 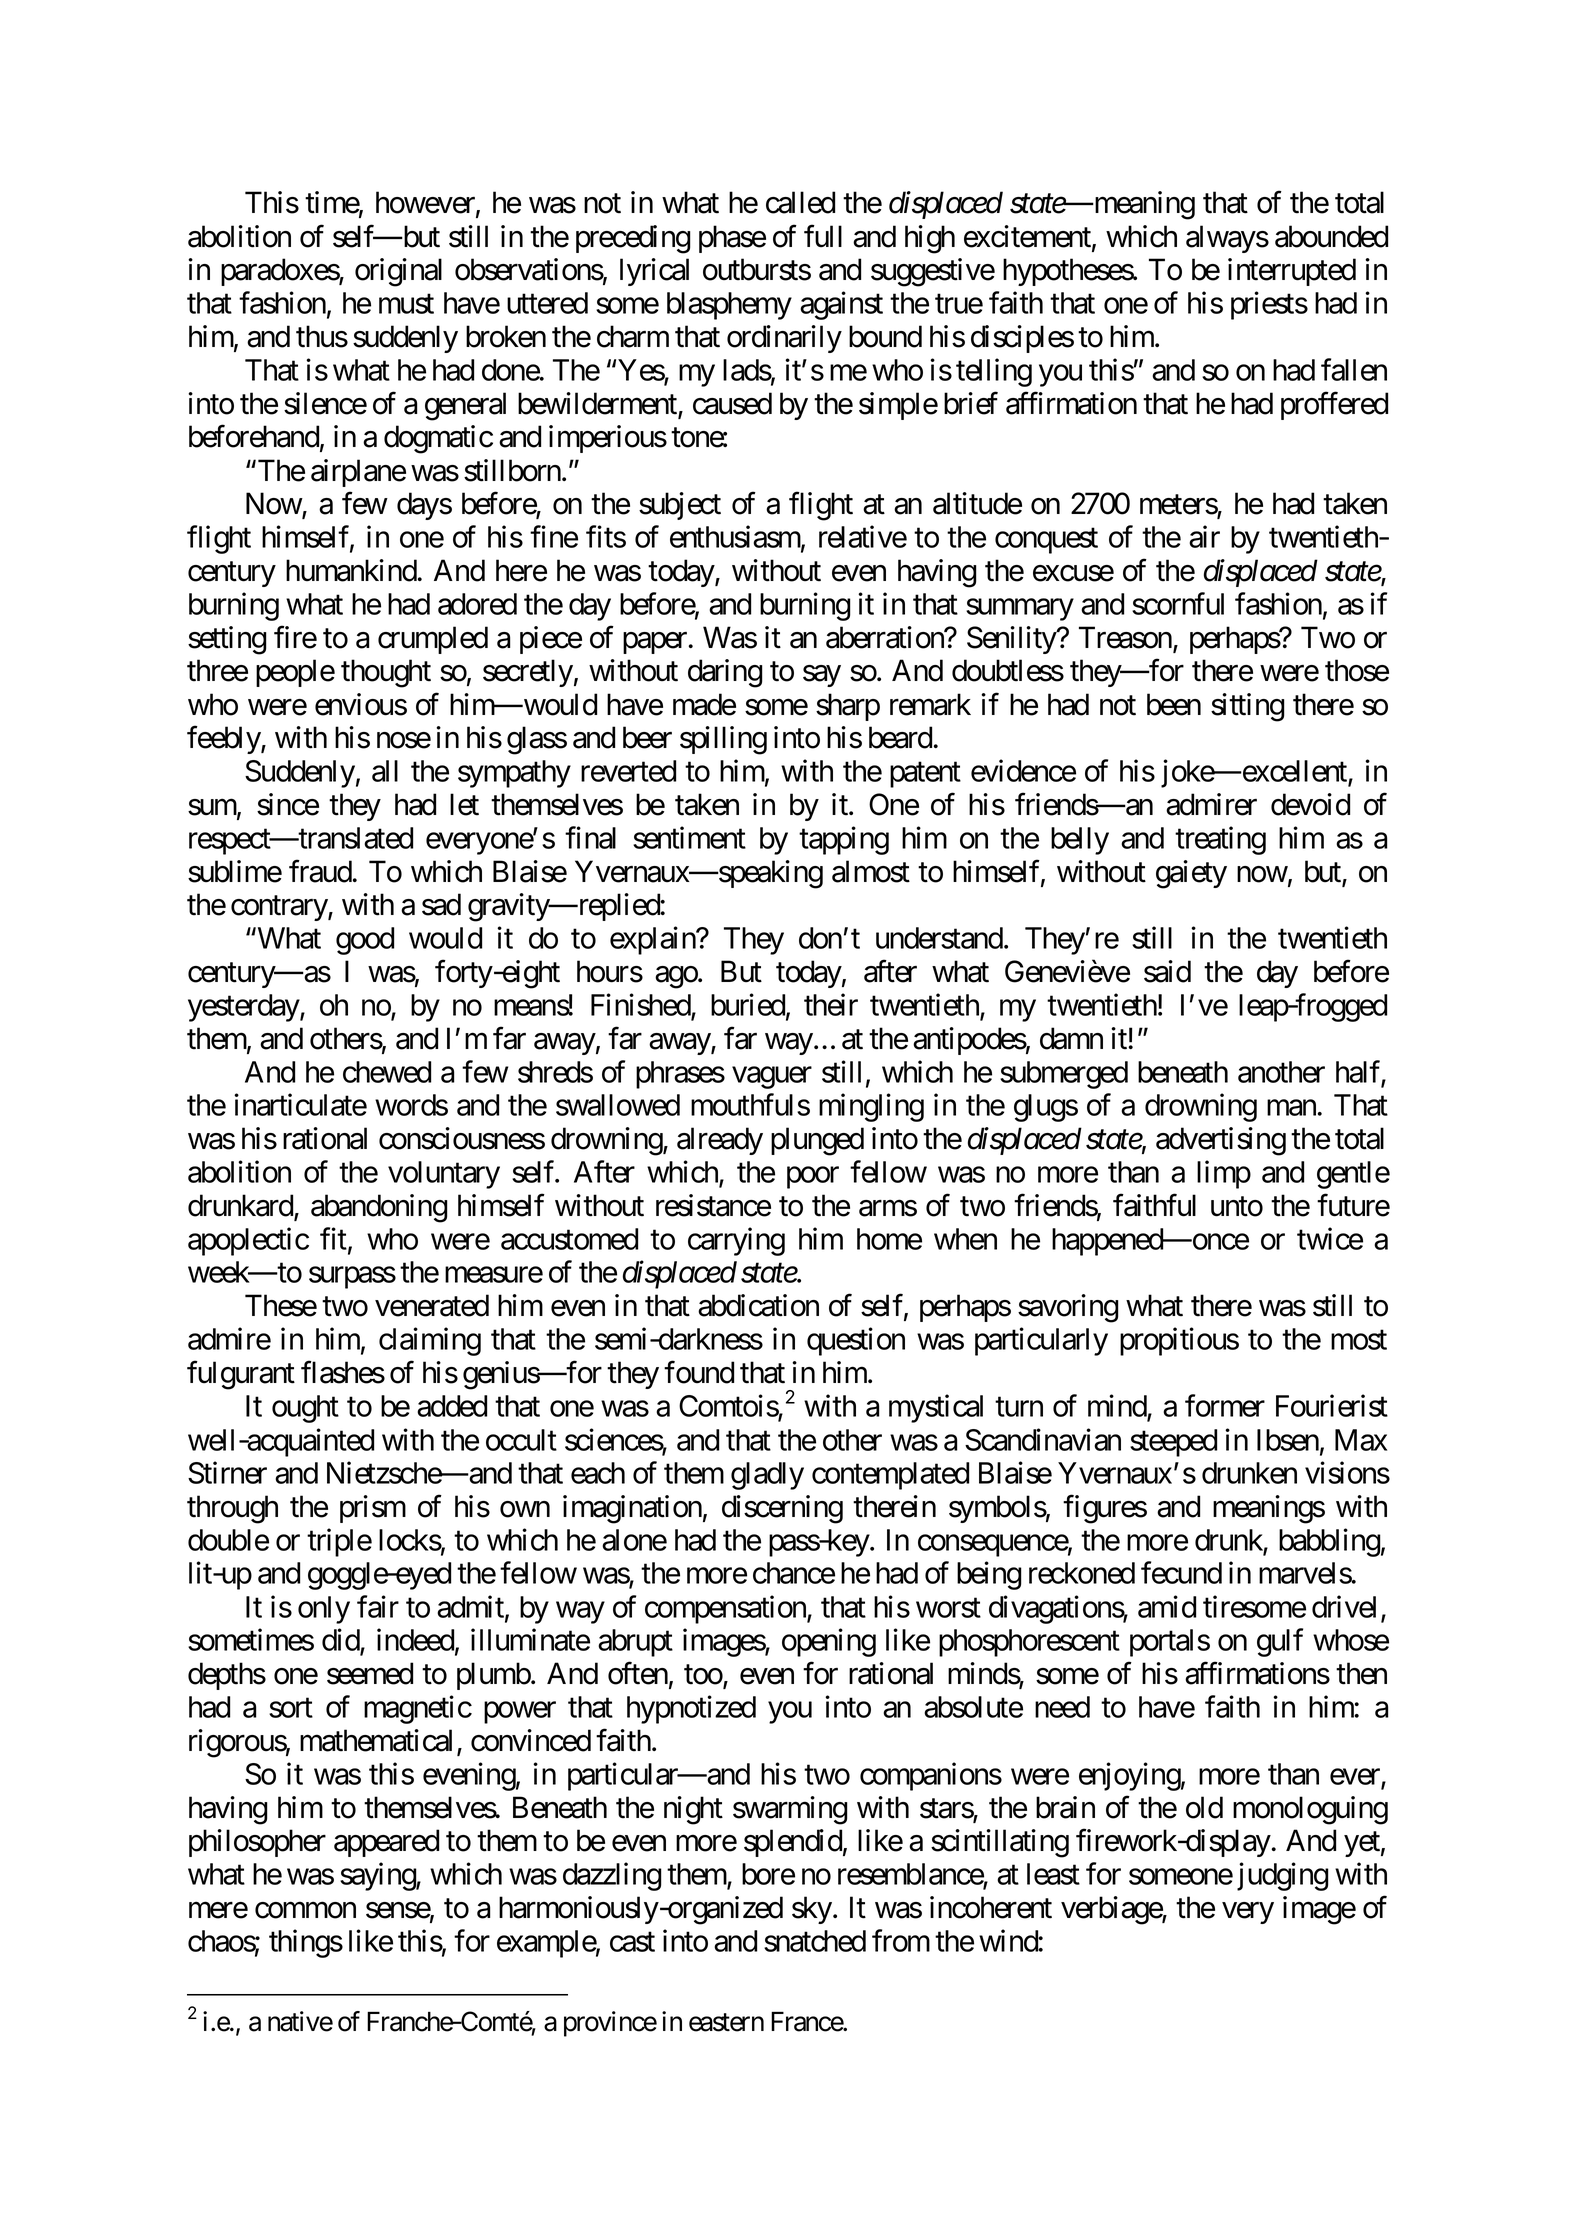 I want to click on full, so click(x=823, y=236).
